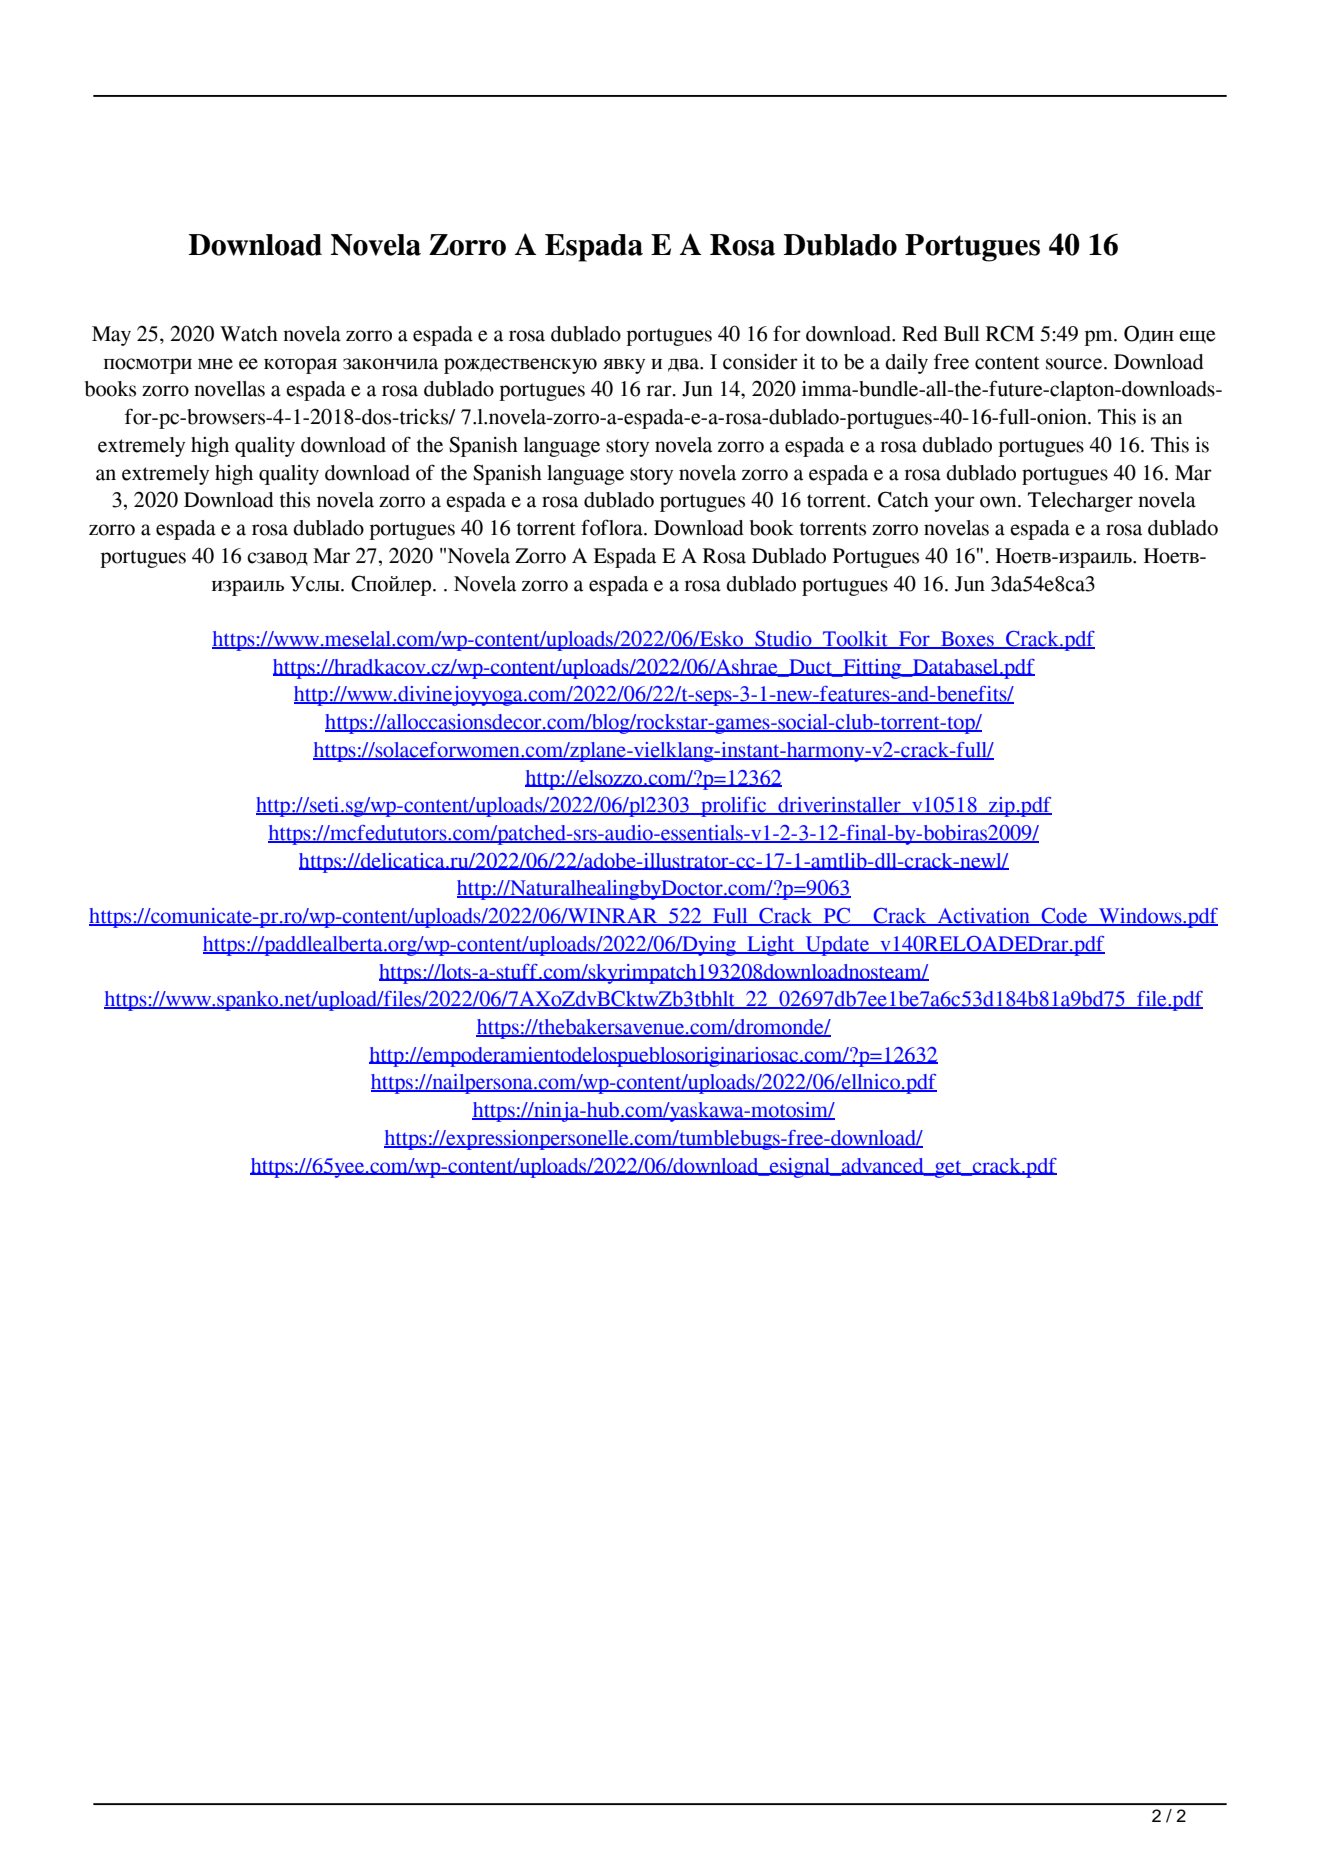 The height and width of the screenshot is (1867, 1320). What do you see at coordinates (760, 362) in the screenshot?
I see `consider` at bounding box center [760, 362].
